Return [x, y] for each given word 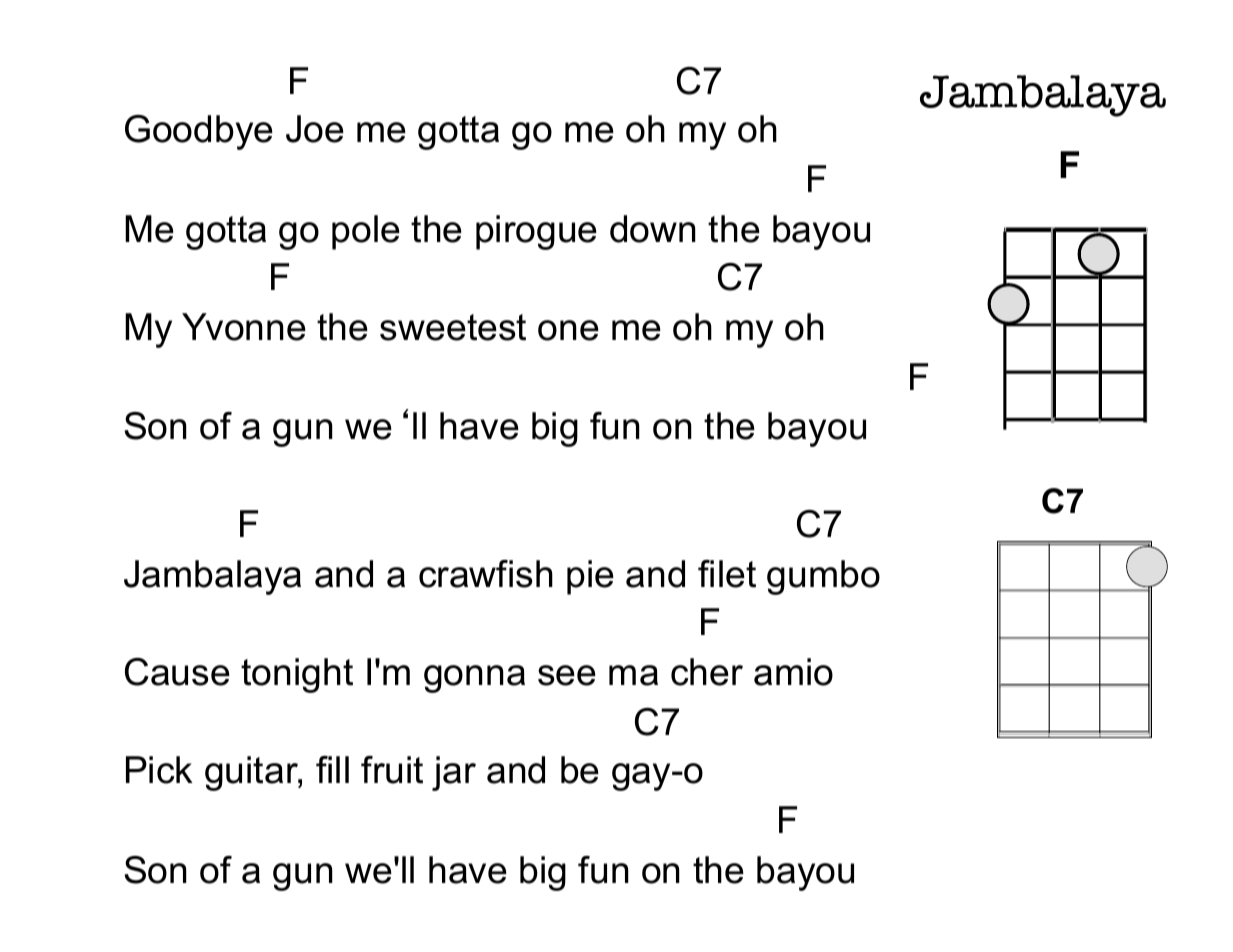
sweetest [453, 327]
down [653, 229]
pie [590, 577]
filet [727, 574]
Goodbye [199, 132]
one [568, 330]
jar [454, 773]
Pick [159, 770]
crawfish [486, 574]
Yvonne [244, 327]
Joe [315, 129]
